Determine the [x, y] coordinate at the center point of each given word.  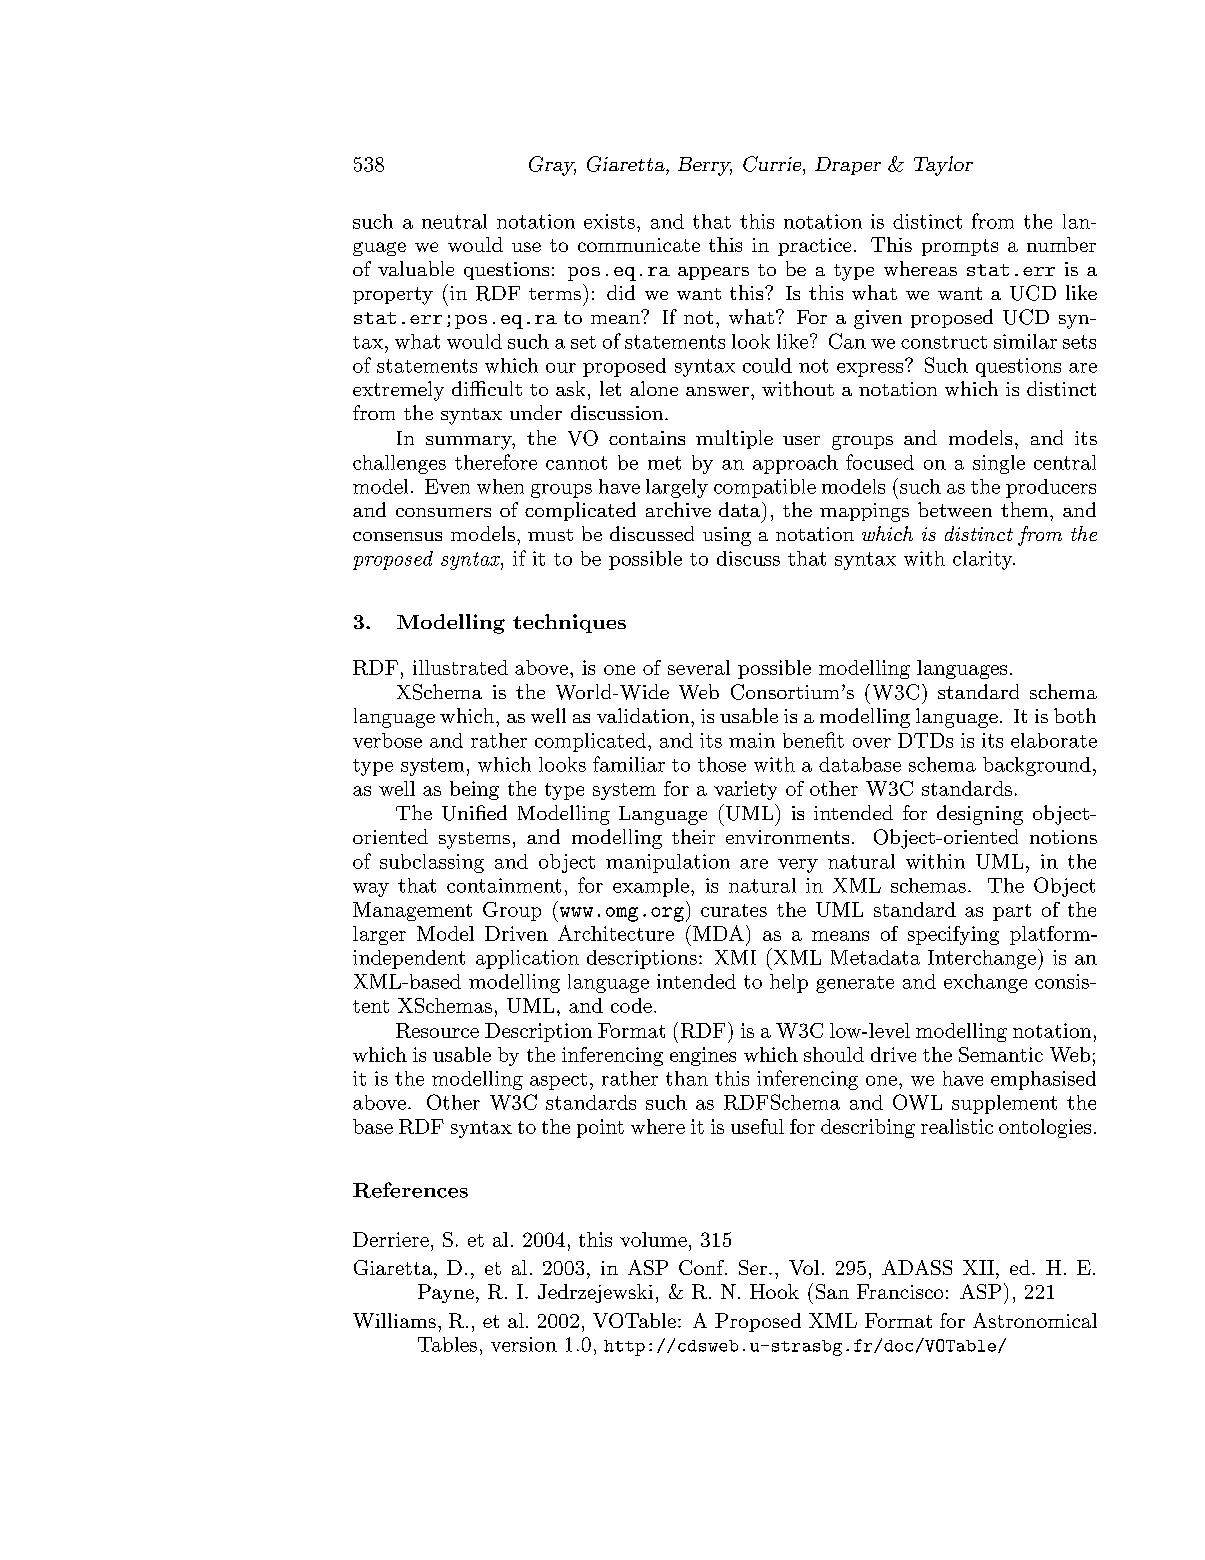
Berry [705, 166]
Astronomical [1035, 1320]
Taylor [943, 166]
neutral [454, 221]
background [1037, 766]
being [474, 790]
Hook [774, 1291]
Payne [446, 1293]
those [722, 764]
